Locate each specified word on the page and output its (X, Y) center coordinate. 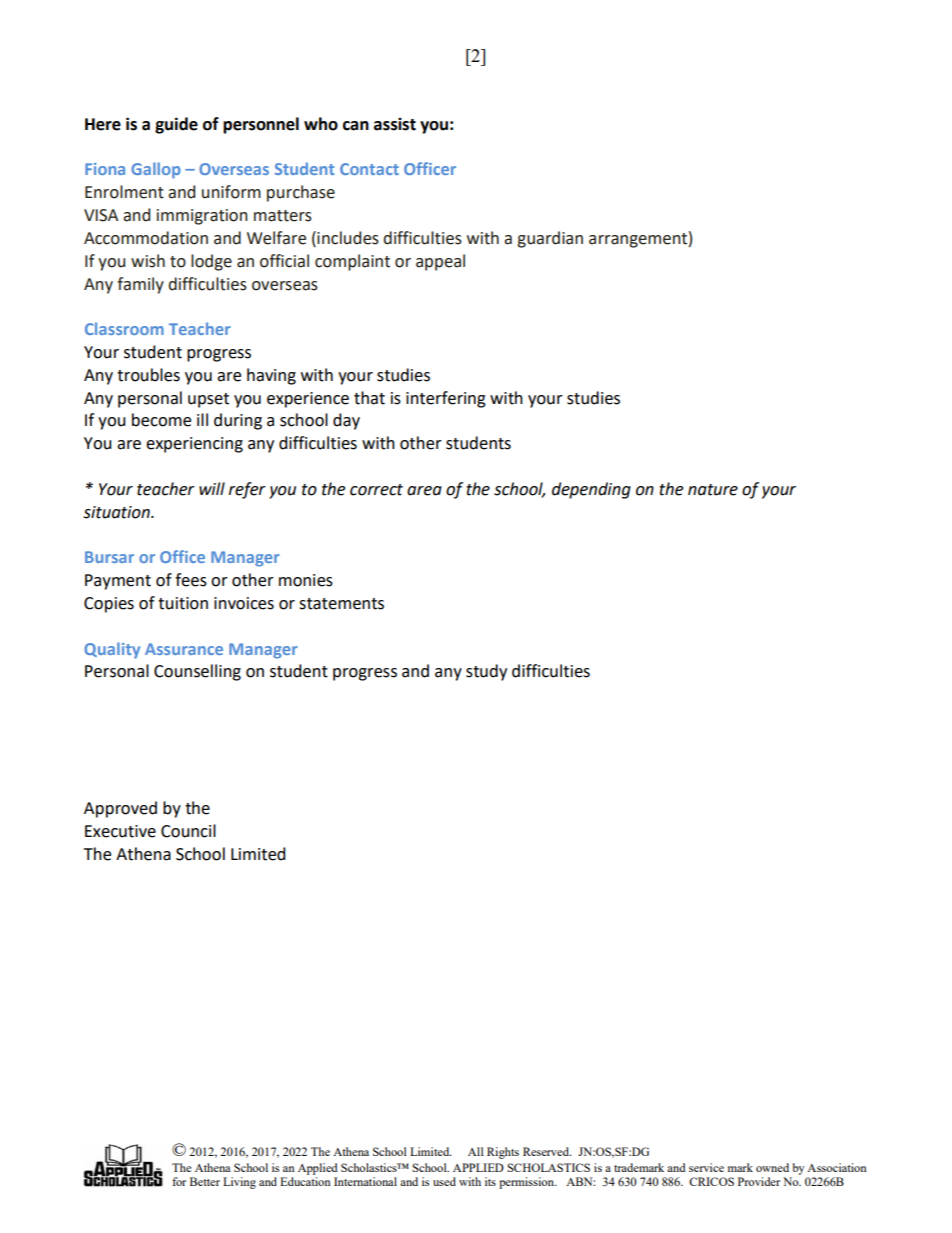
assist (395, 124)
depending (591, 490)
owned (772, 1167)
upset (208, 400)
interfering (446, 399)
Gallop (156, 170)
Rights (503, 1153)
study (486, 672)
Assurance (184, 649)
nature (713, 490)
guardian (550, 239)
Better (205, 1181)
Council (188, 831)
